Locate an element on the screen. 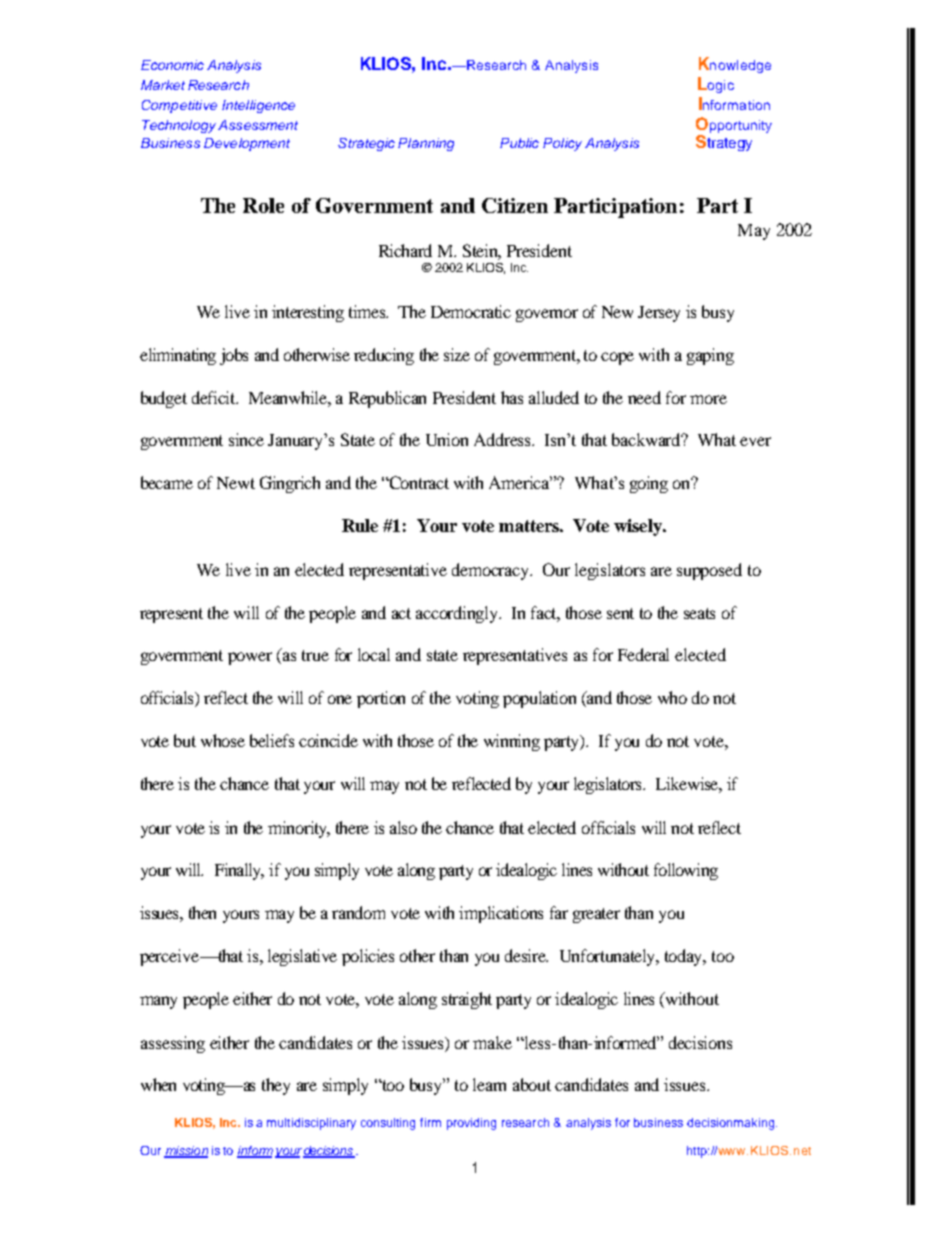 Image resolution: width=952 pixels, height=1233 pixels. Newt is located at coordinates (236, 483).
